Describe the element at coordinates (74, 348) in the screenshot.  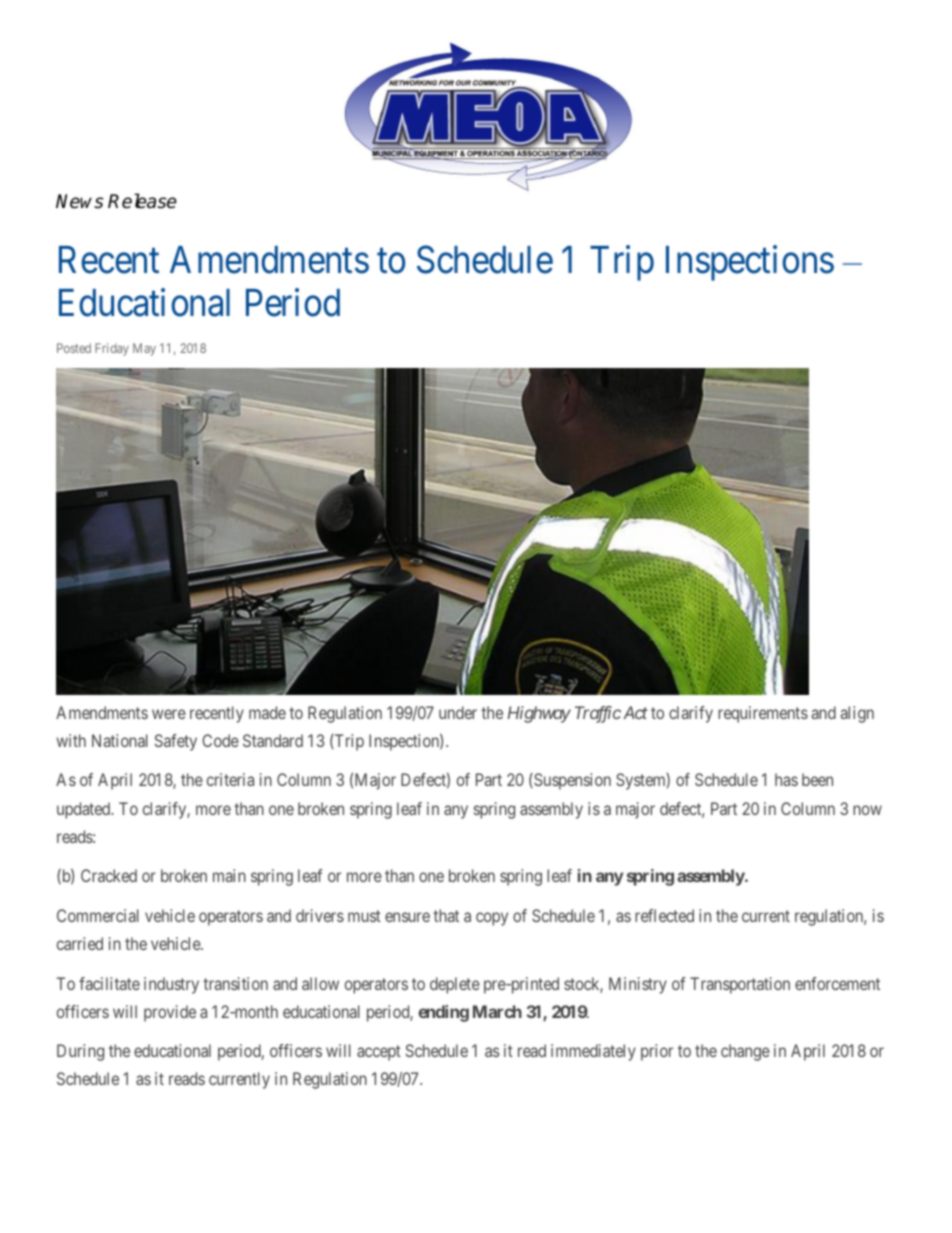
I see `Posted` at that location.
